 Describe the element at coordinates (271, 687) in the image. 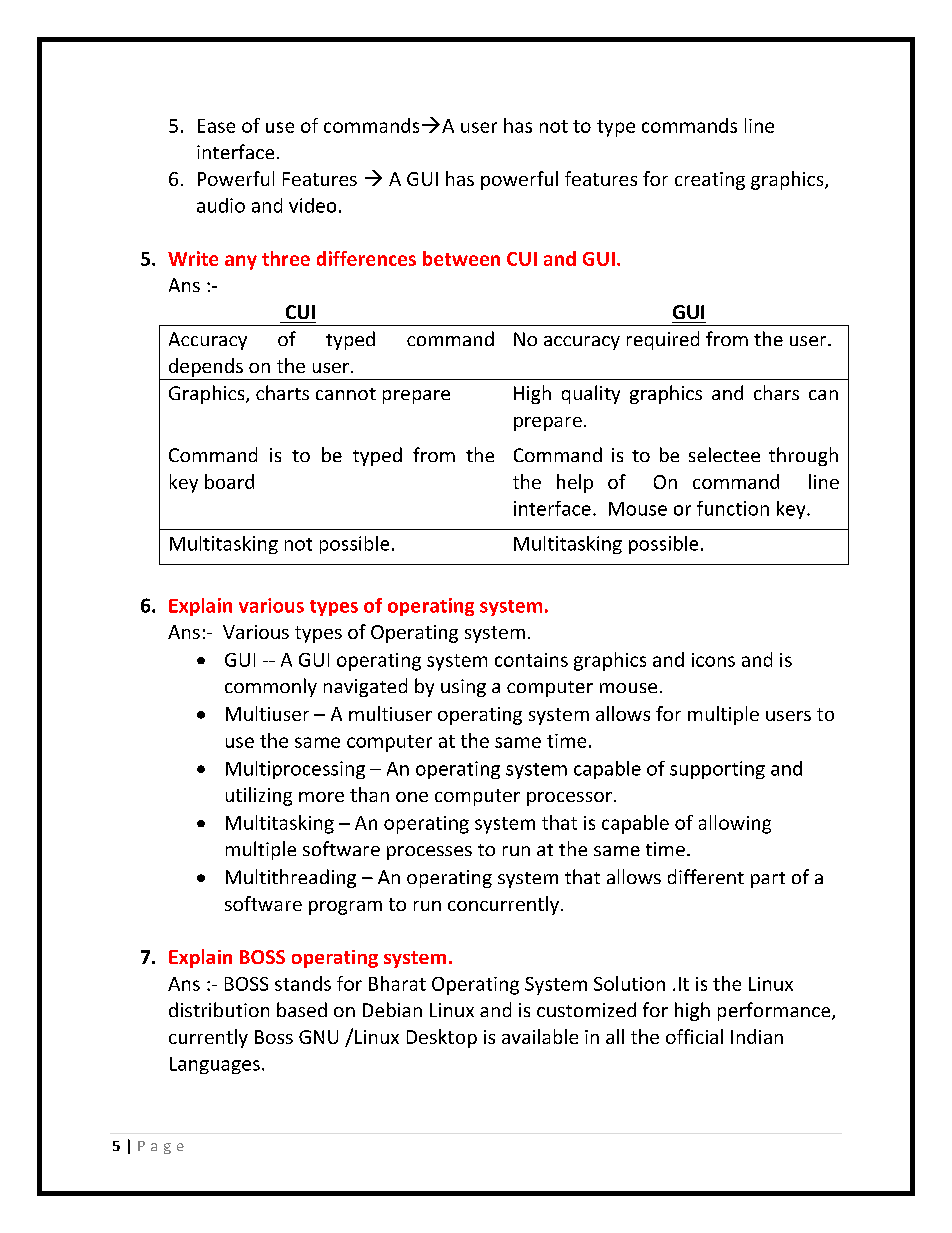

I see `commonly` at that location.
